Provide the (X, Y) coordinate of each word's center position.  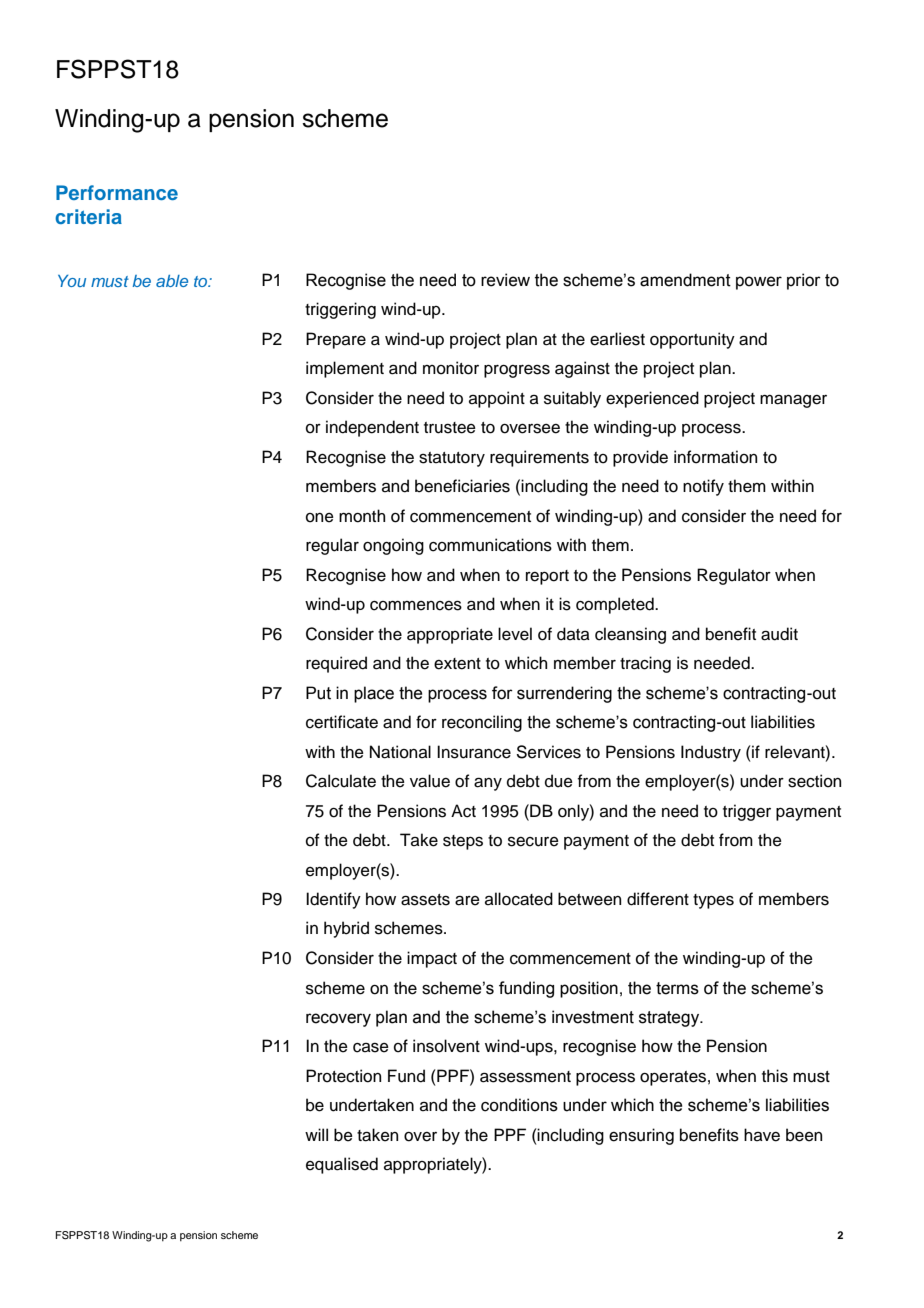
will (316, 1134)
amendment (685, 280)
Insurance (474, 752)
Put (318, 693)
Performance (117, 192)
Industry (711, 753)
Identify (333, 900)
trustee (450, 428)
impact (432, 959)
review (505, 280)
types (713, 901)
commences (416, 605)
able (172, 281)
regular (332, 546)
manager (793, 401)
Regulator (734, 576)
